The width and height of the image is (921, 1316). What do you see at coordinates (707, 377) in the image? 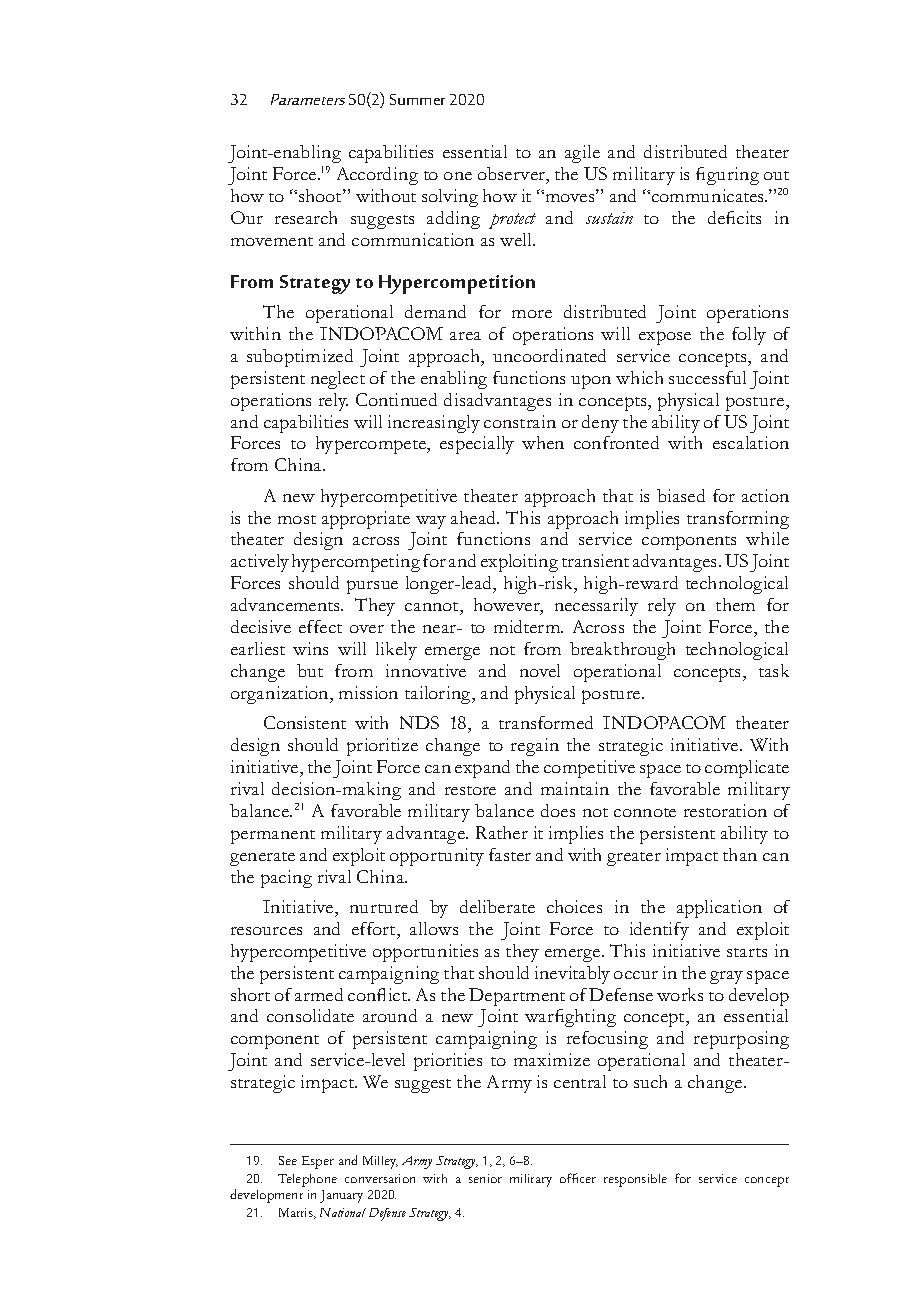
I see `successful` at bounding box center [707, 377].
